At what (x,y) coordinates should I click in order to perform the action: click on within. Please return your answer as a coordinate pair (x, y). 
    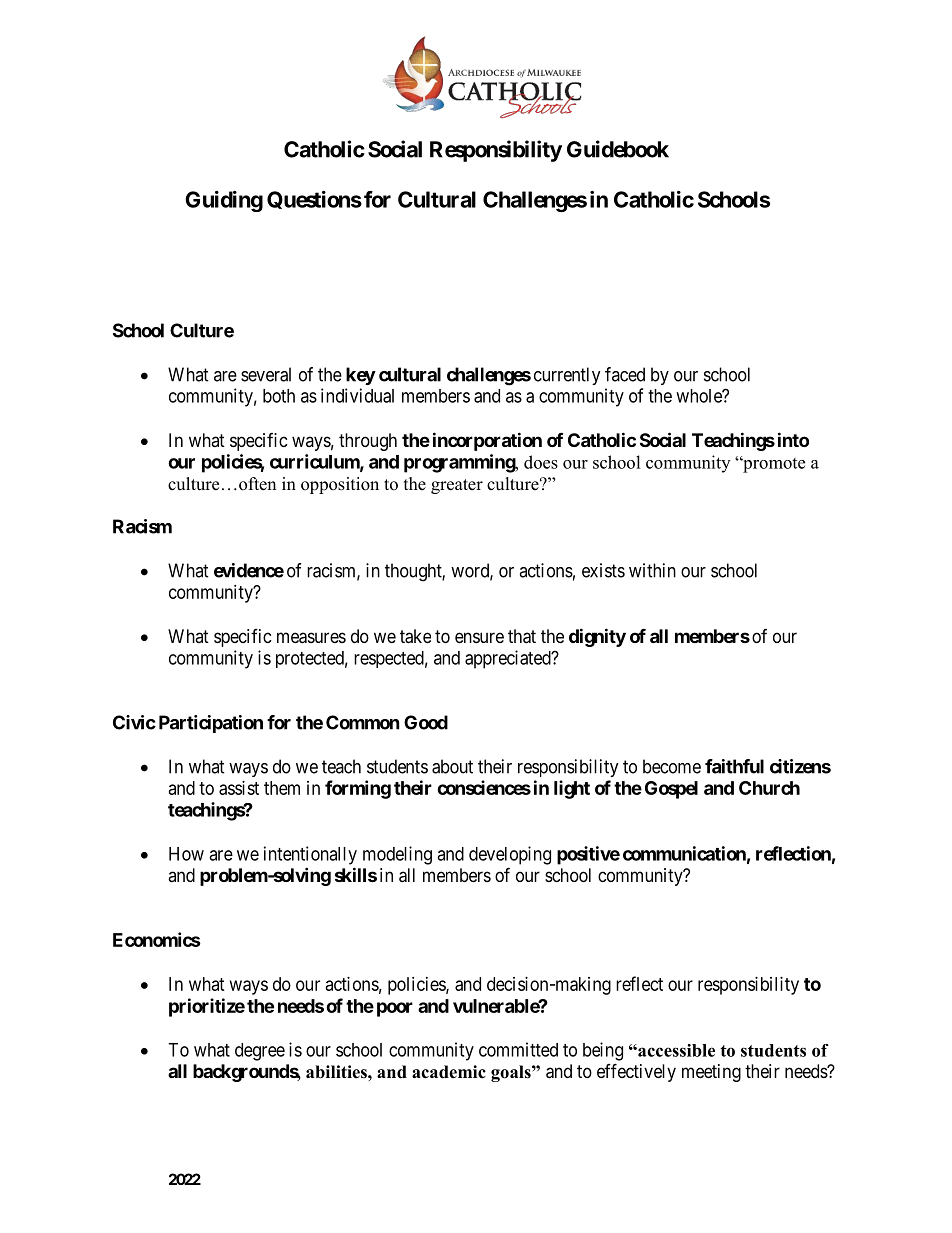
    Looking at the image, I should click on (652, 570).
